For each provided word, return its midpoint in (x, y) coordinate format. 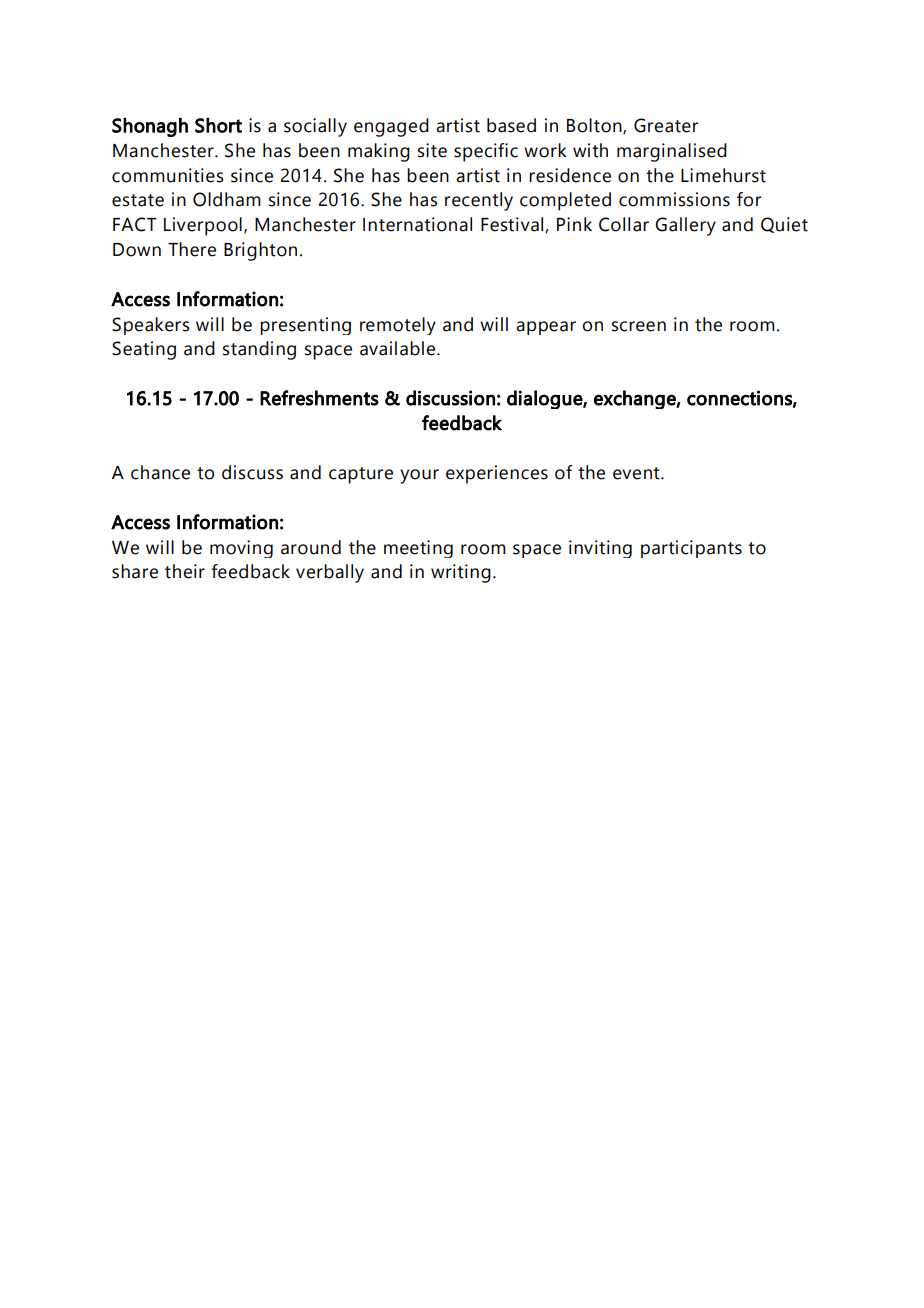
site (432, 150)
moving (241, 549)
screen (639, 326)
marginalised (672, 152)
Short (218, 125)
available (399, 348)
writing (461, 573)
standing (259, 350)
